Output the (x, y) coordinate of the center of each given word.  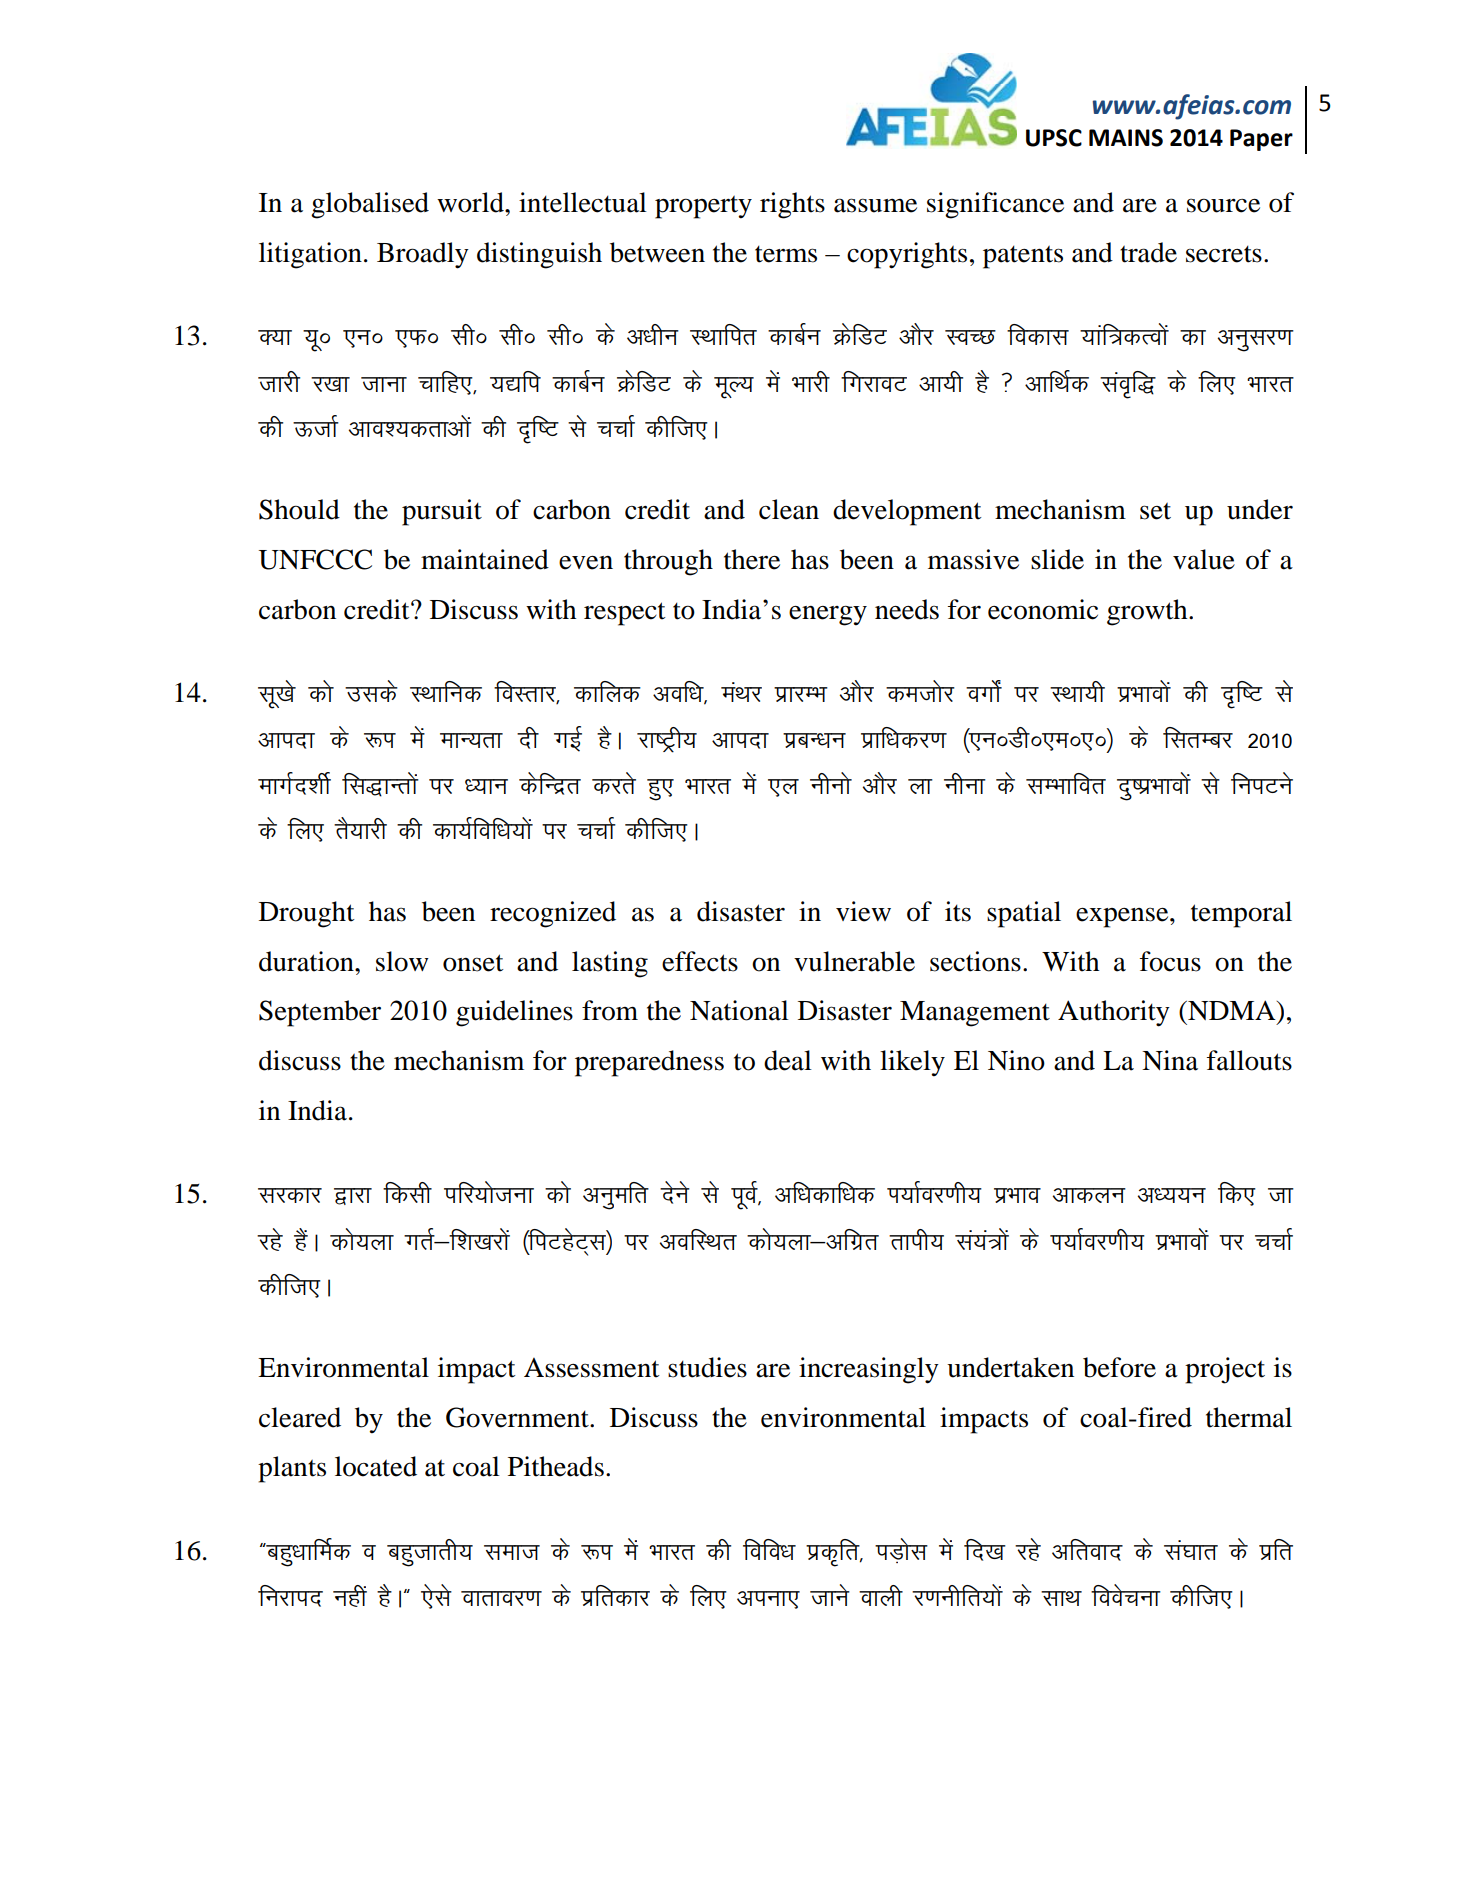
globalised (370, 205)
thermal (1249, 1417)
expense (1123, 917)
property (703, 207)
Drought (307, 914)
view (863, 911)
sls (437, 1596)
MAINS (1126, 138)
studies (707, 1367)
